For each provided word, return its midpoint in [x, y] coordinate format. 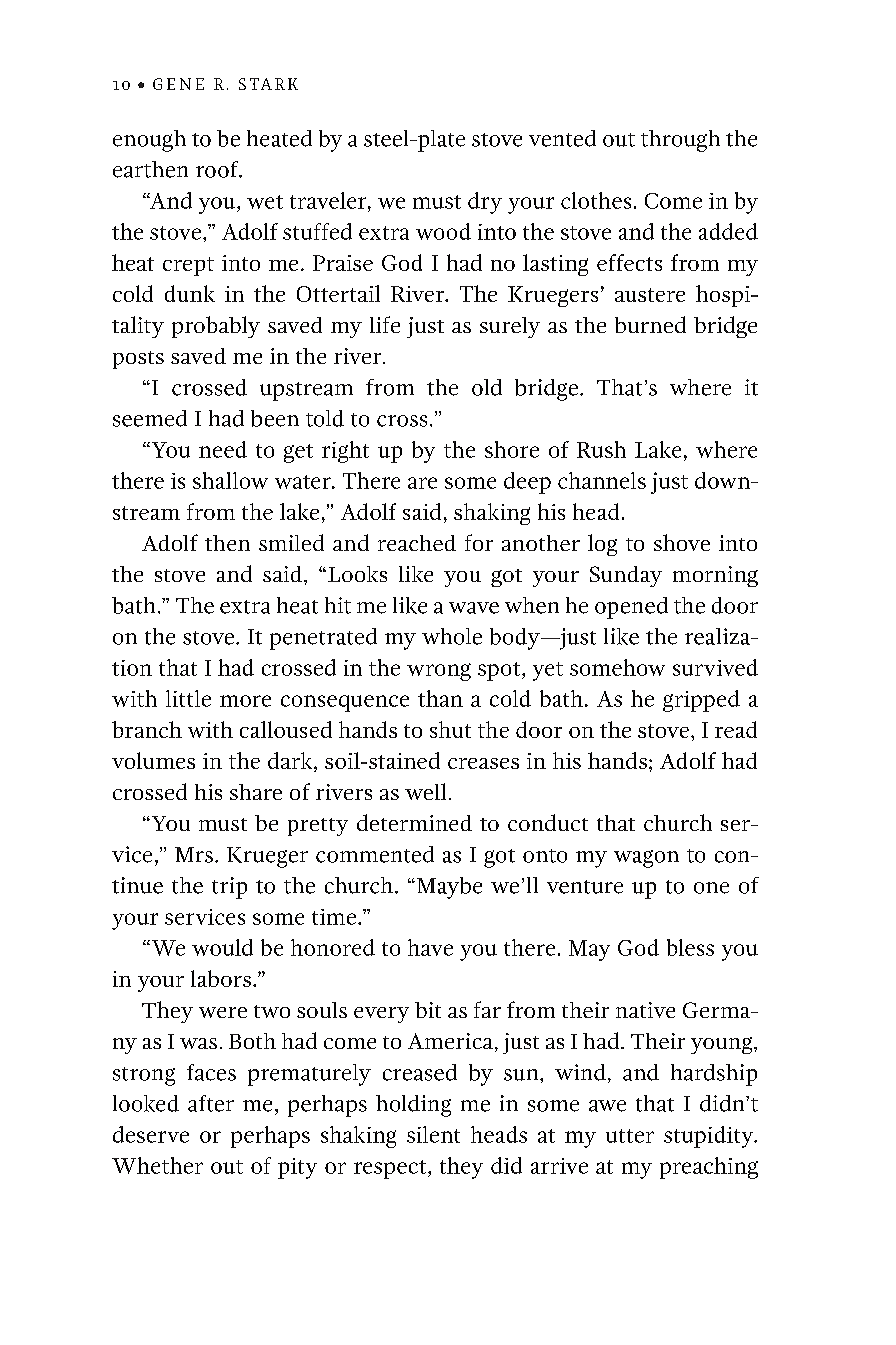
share [256, 792]
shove [682, 542]
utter [630, 1136]
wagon [646, 859]
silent [433, 1134]
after [211, 1103]
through [680, 141]
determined [414, 822]
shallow [230, 480]
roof [218, 169]
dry [485, 203]
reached [417, 543]
